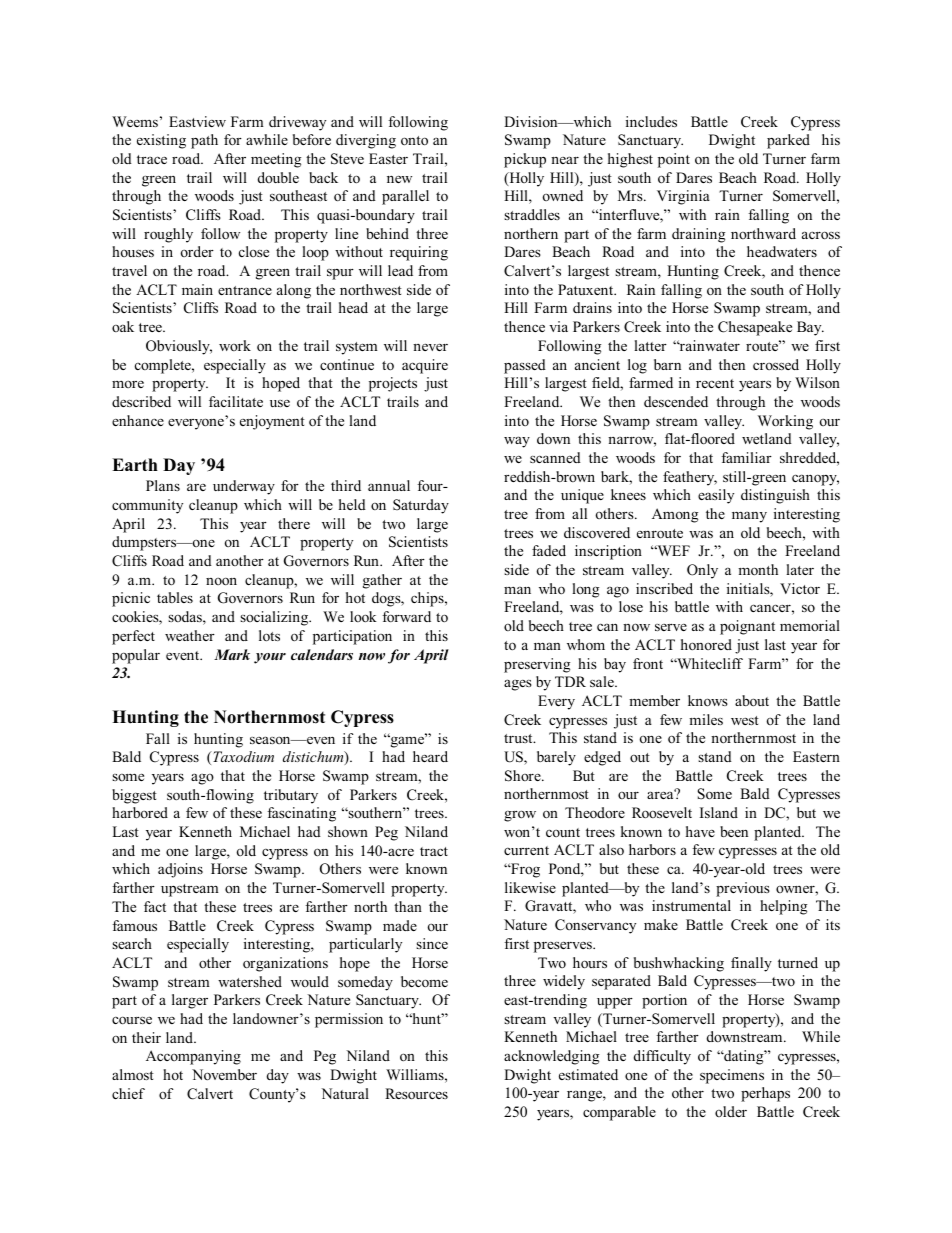 Image resolution: width=952 pixels, height=1233 pixels. What do you see at coordinates (204, 141) in the image?
I see `path` at bounding box center [204, 141].
